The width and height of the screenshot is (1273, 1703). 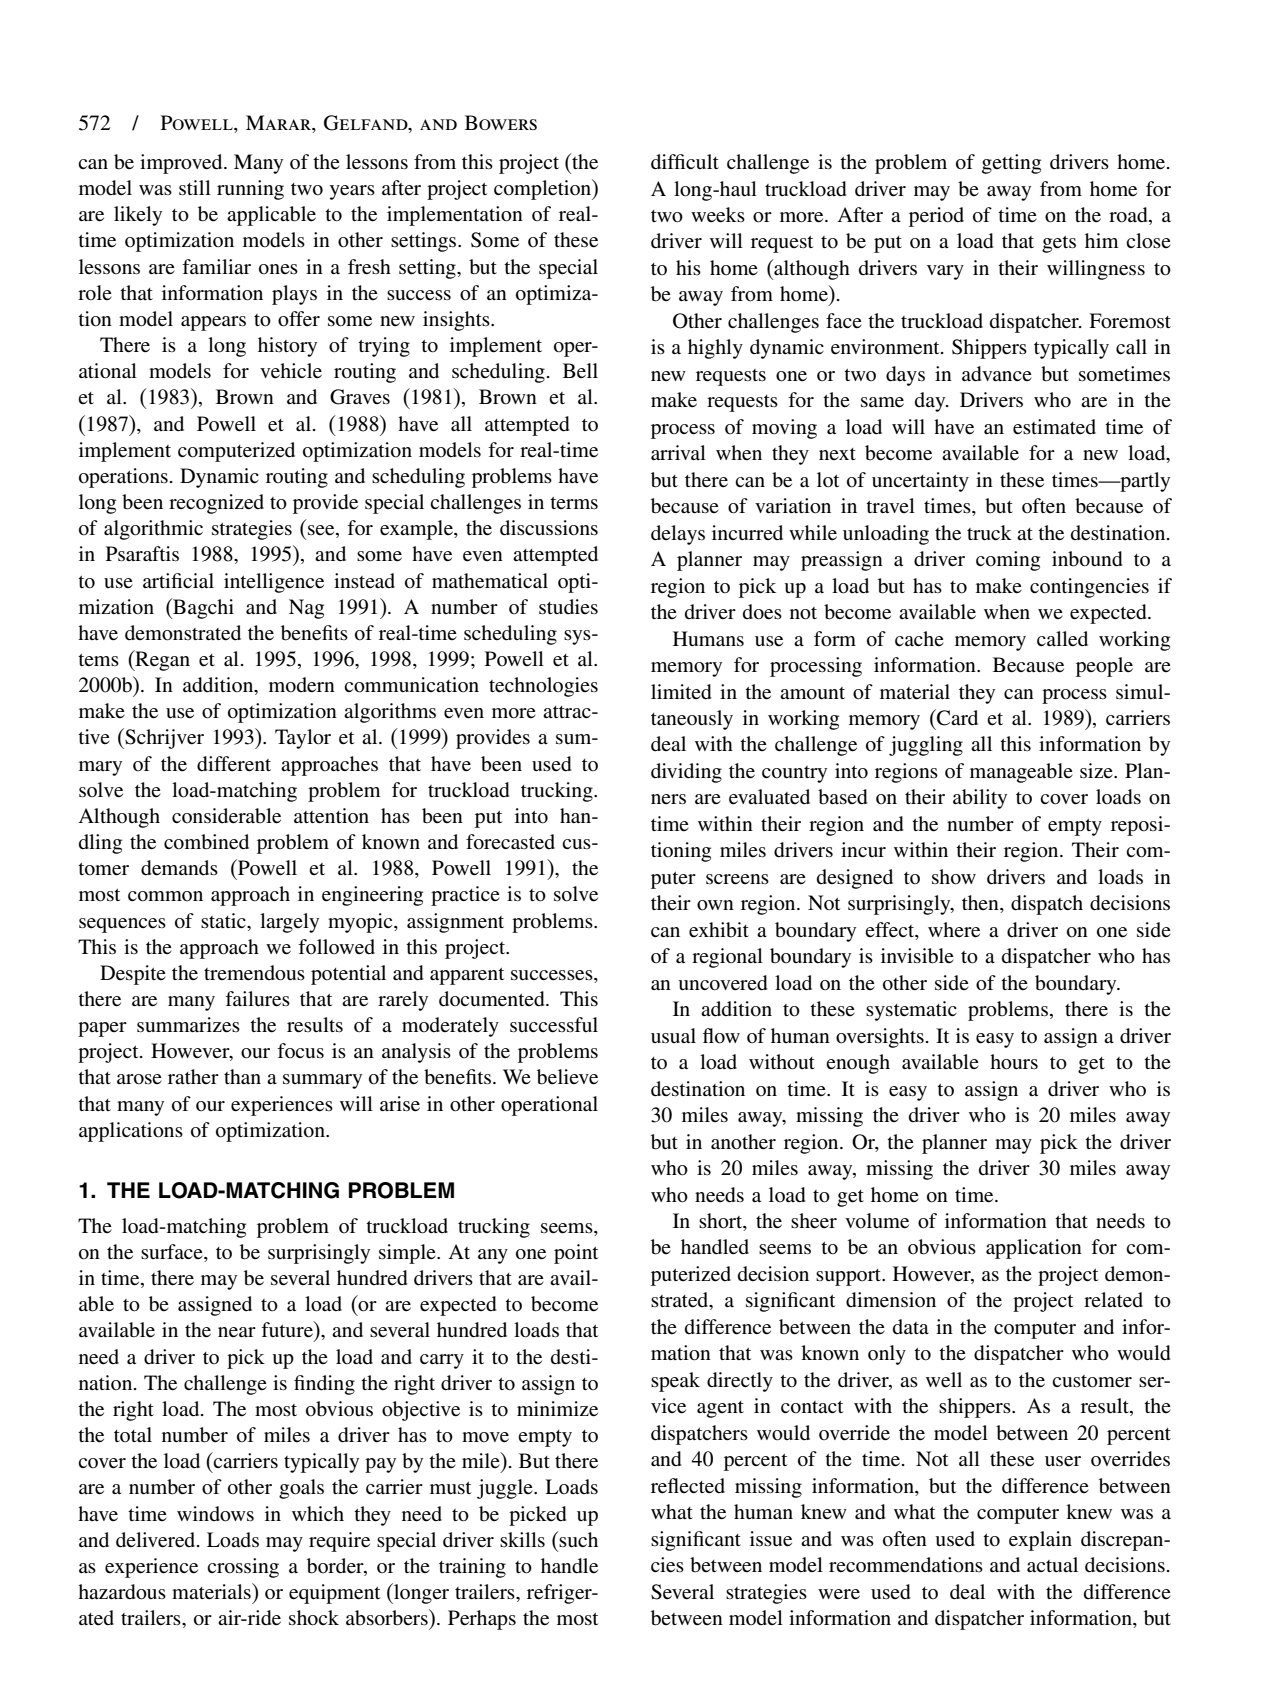 I want to click on people, so click(x=1104, y=667).
